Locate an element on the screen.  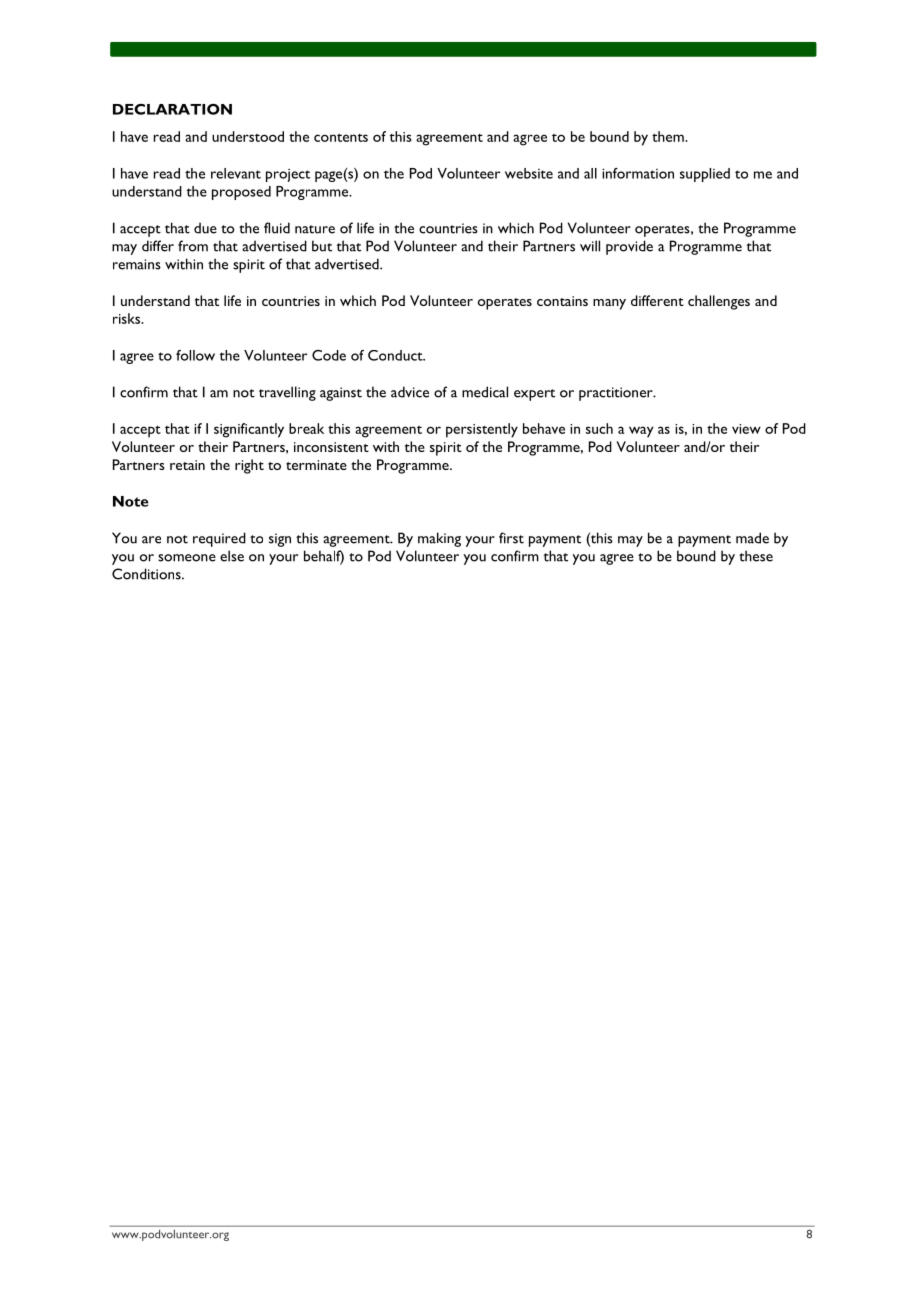
follow is located at coordinates (195, 355).
